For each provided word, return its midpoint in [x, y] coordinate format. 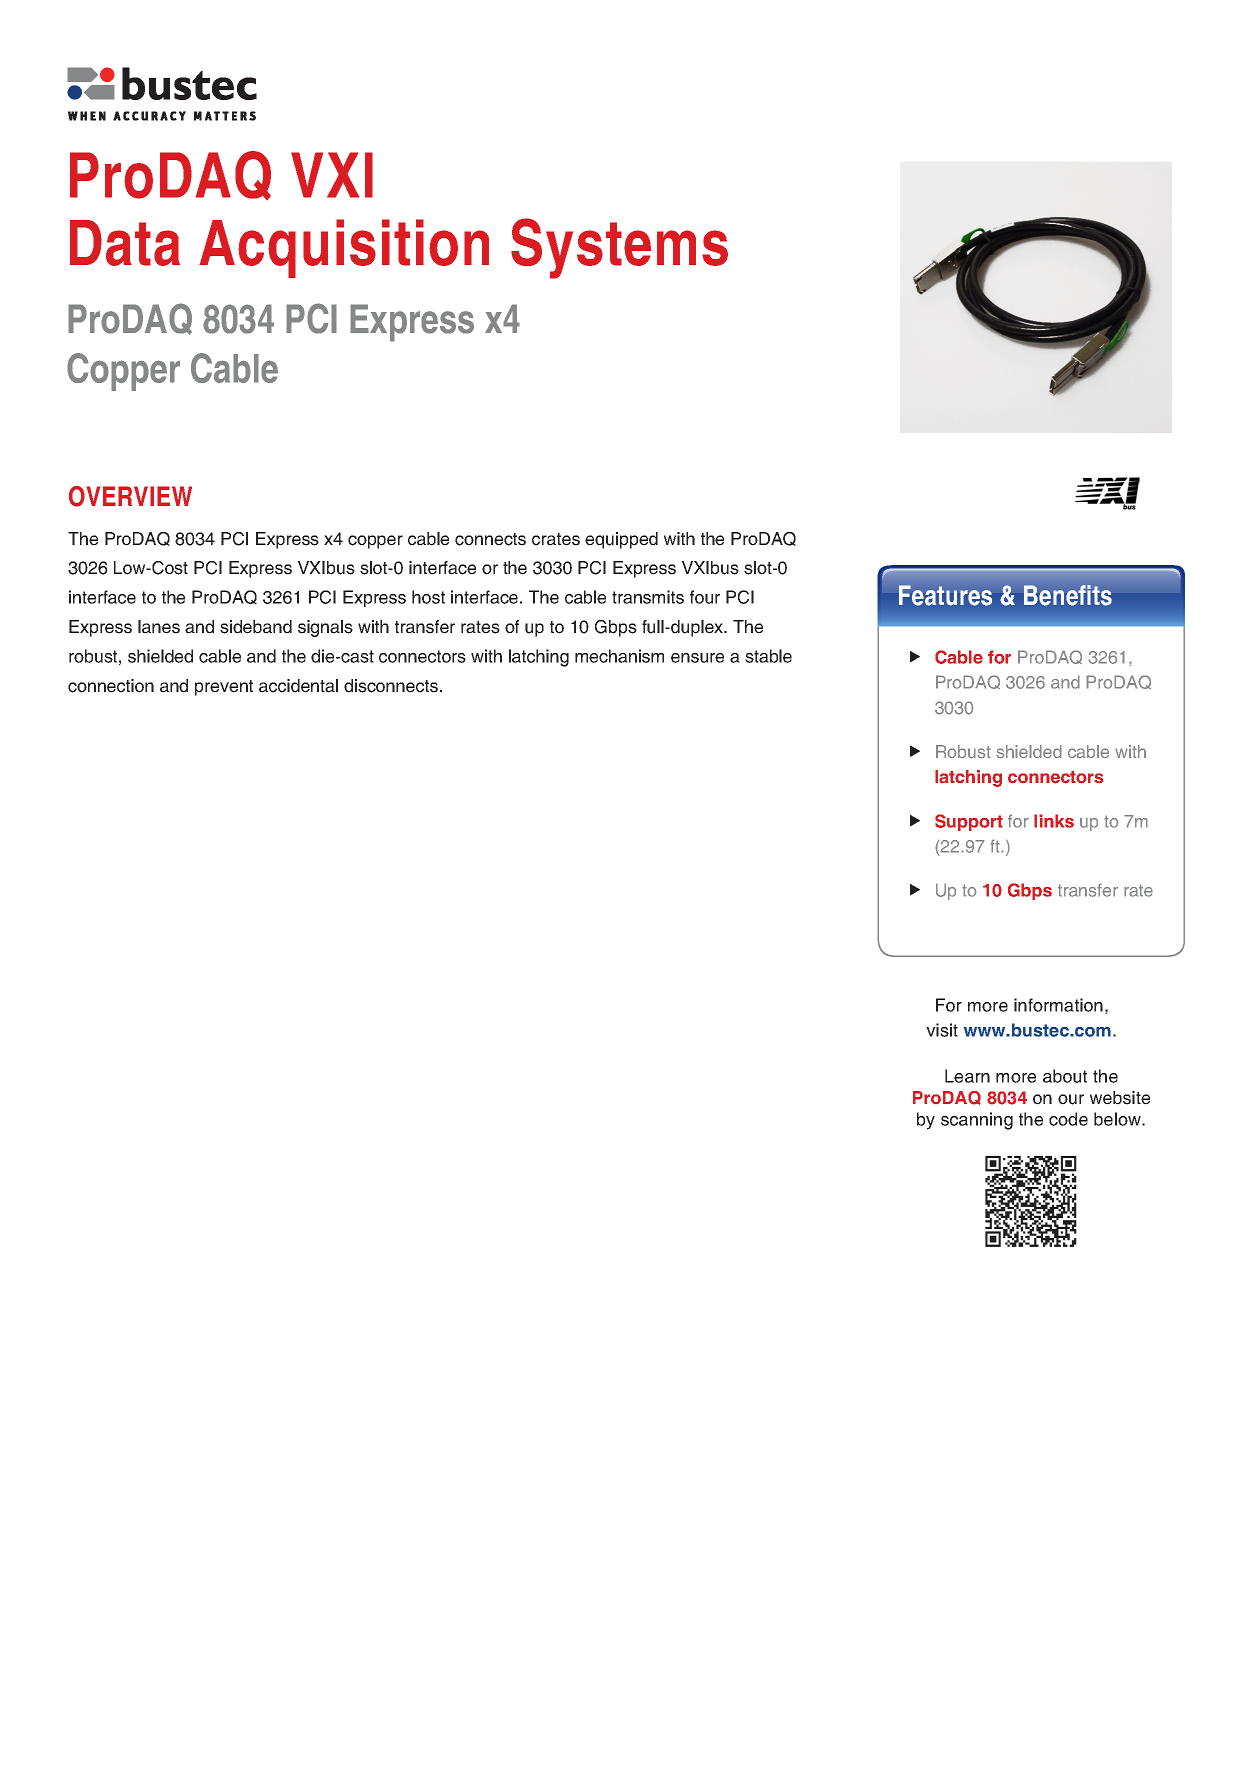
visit [942, 1030]
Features [945, 595]
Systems [619, 248]
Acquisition [344, 248]
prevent [224, 688]
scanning [977, 1121]
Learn [967, 1076]
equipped [621, 540]
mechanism [619, 656]
